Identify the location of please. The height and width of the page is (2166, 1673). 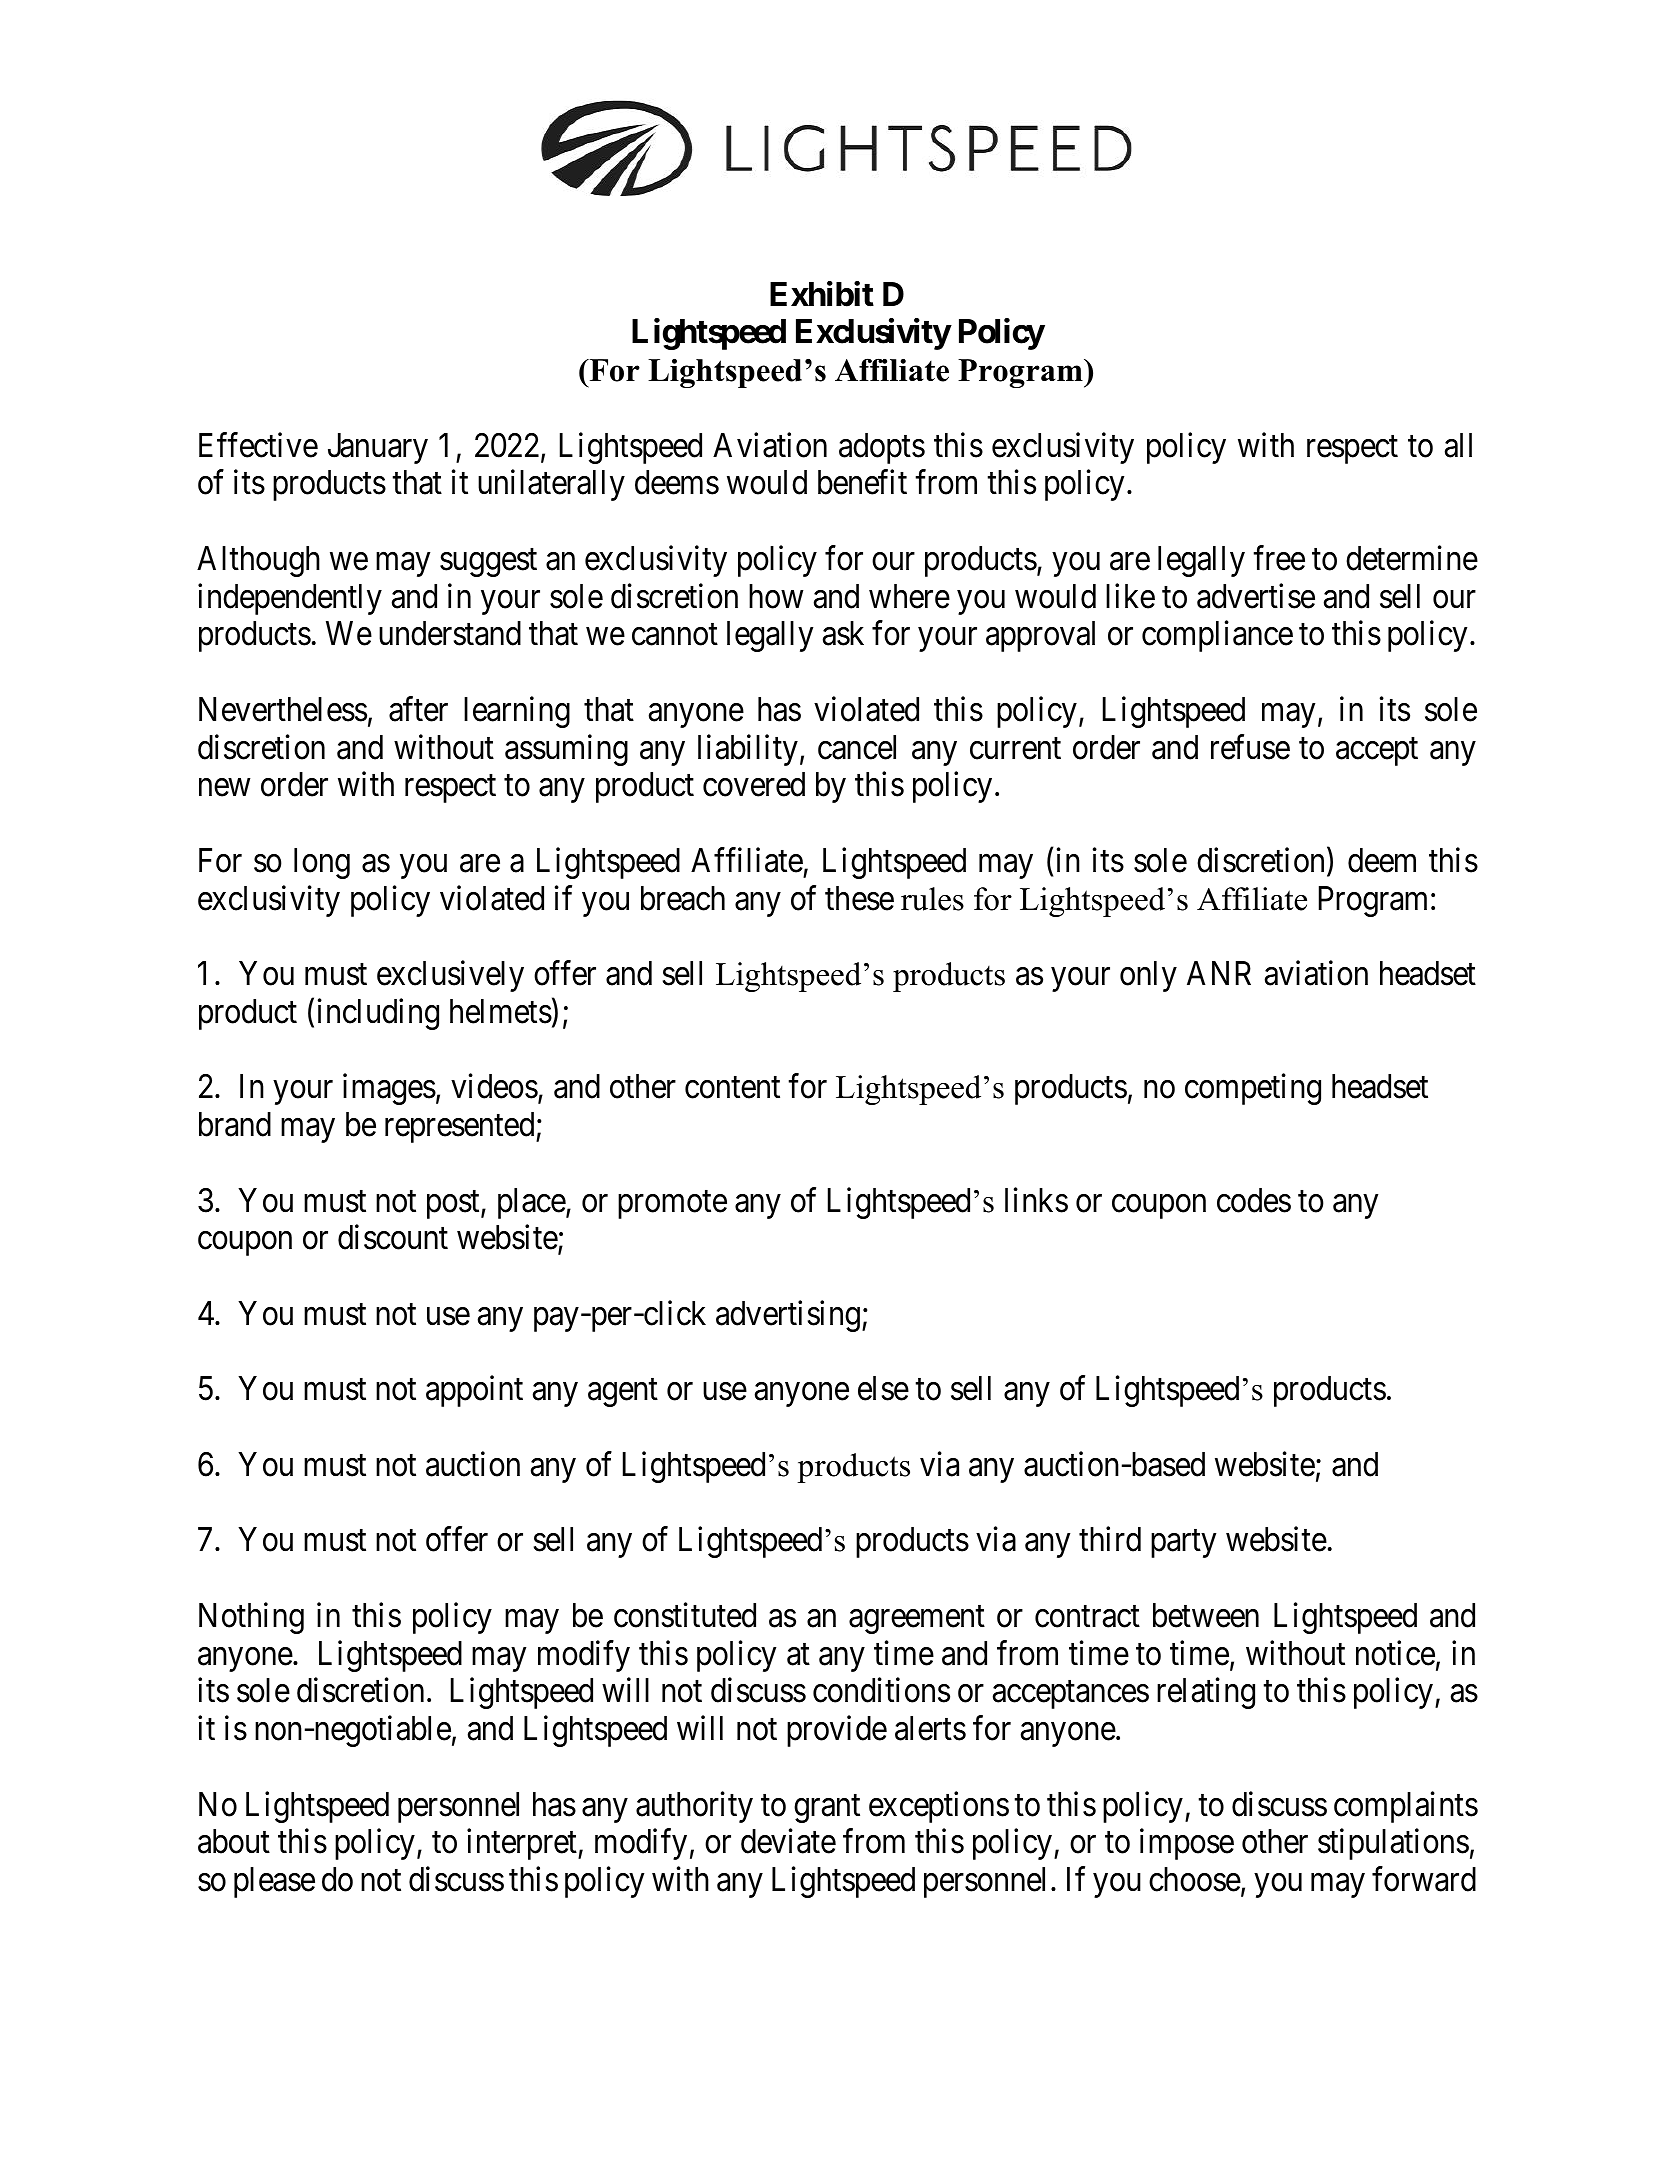
(274, 1882).
